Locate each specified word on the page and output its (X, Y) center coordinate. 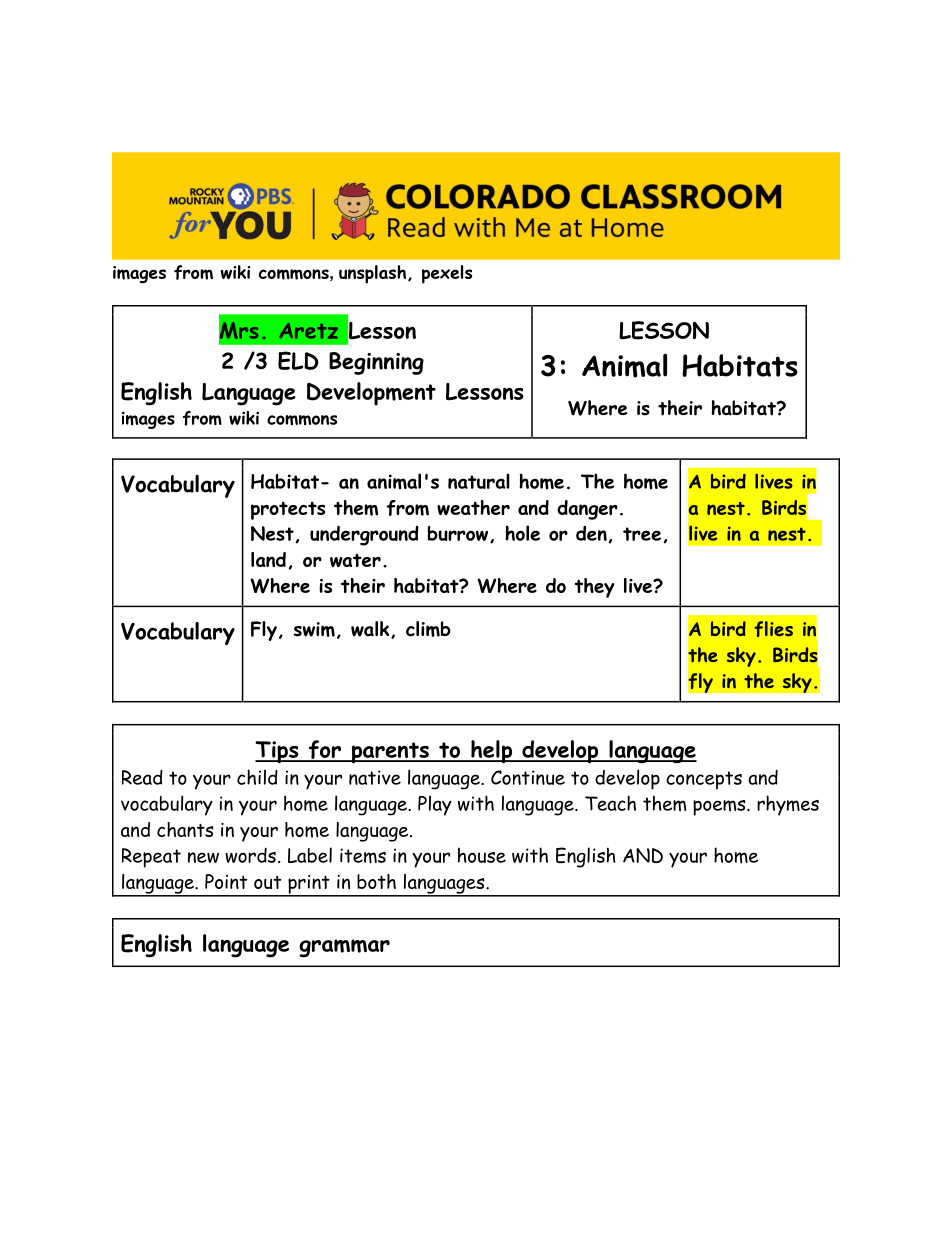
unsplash (372, 274)
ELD (298, 360)
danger (587, 510)
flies (773, 629)
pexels (447, 274)
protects (288, 511)
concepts (704, 780)
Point (226, 881)
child (257, 777)
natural (479, 481)
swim (314, 629)
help (492, 752)
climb (428, 629)
